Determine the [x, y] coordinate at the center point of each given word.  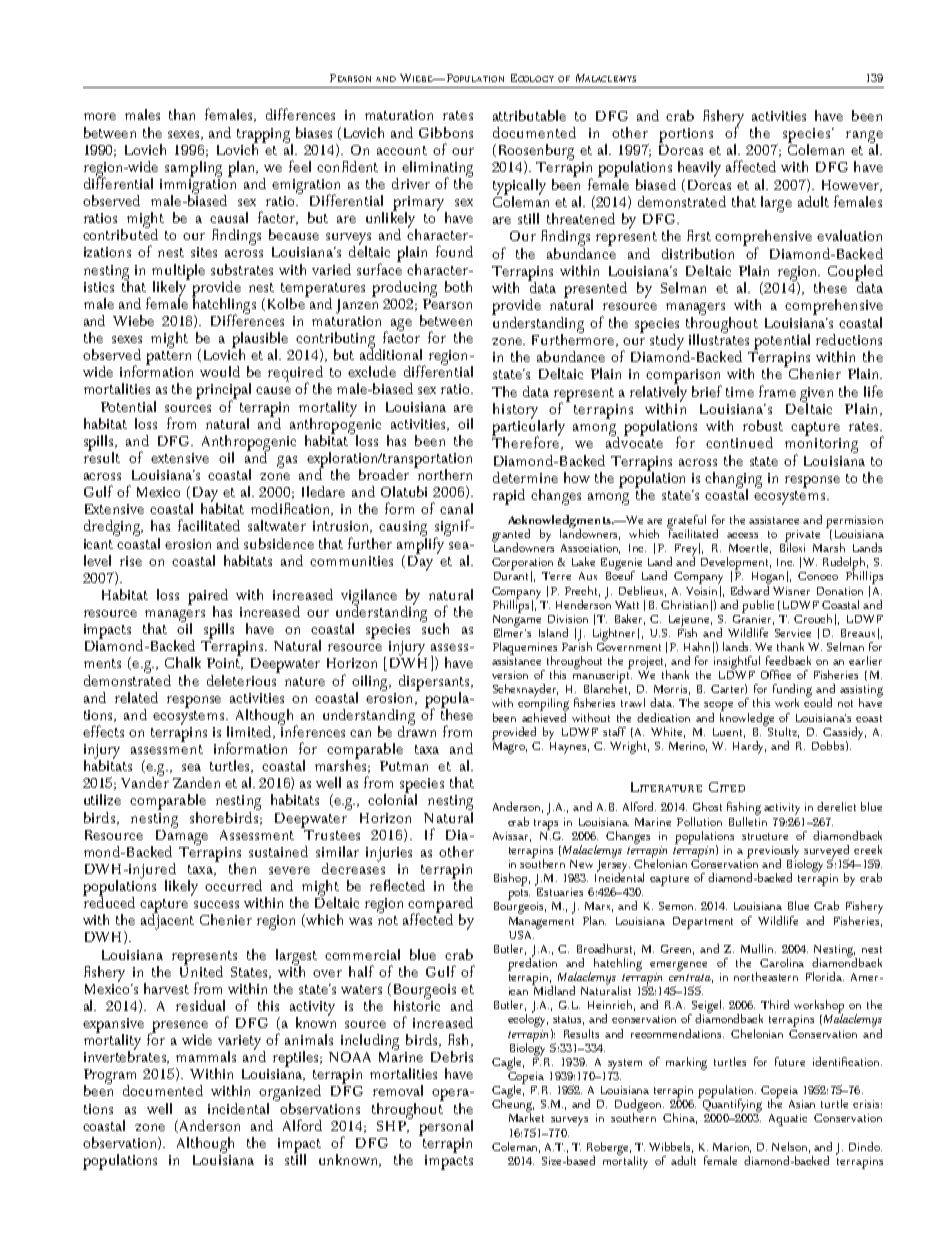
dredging [113, 528]
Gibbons [446, 132]
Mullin [758, 948]
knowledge [747, 718]
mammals [206, 1056]
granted [511, 536]
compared [440, 906]
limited [250, 732]
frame [777, 391]
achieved [544, 716]
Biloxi [792, 546]
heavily [699, 169]
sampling [193, 169]
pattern [168, 358]
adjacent [167, 920]
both [458, 286]
